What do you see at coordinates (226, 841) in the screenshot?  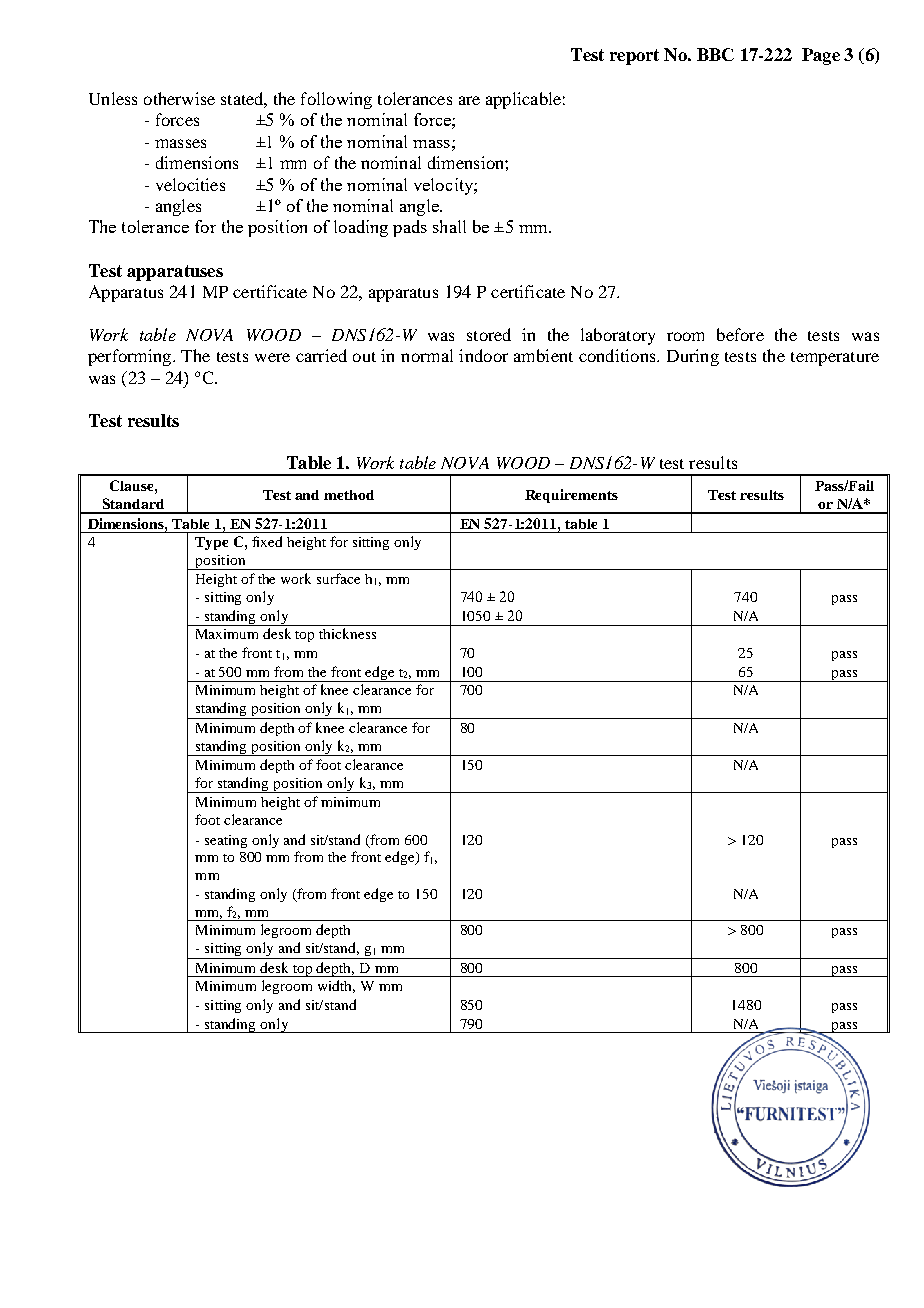 I see `seating` at bounding box center [226, 841].
